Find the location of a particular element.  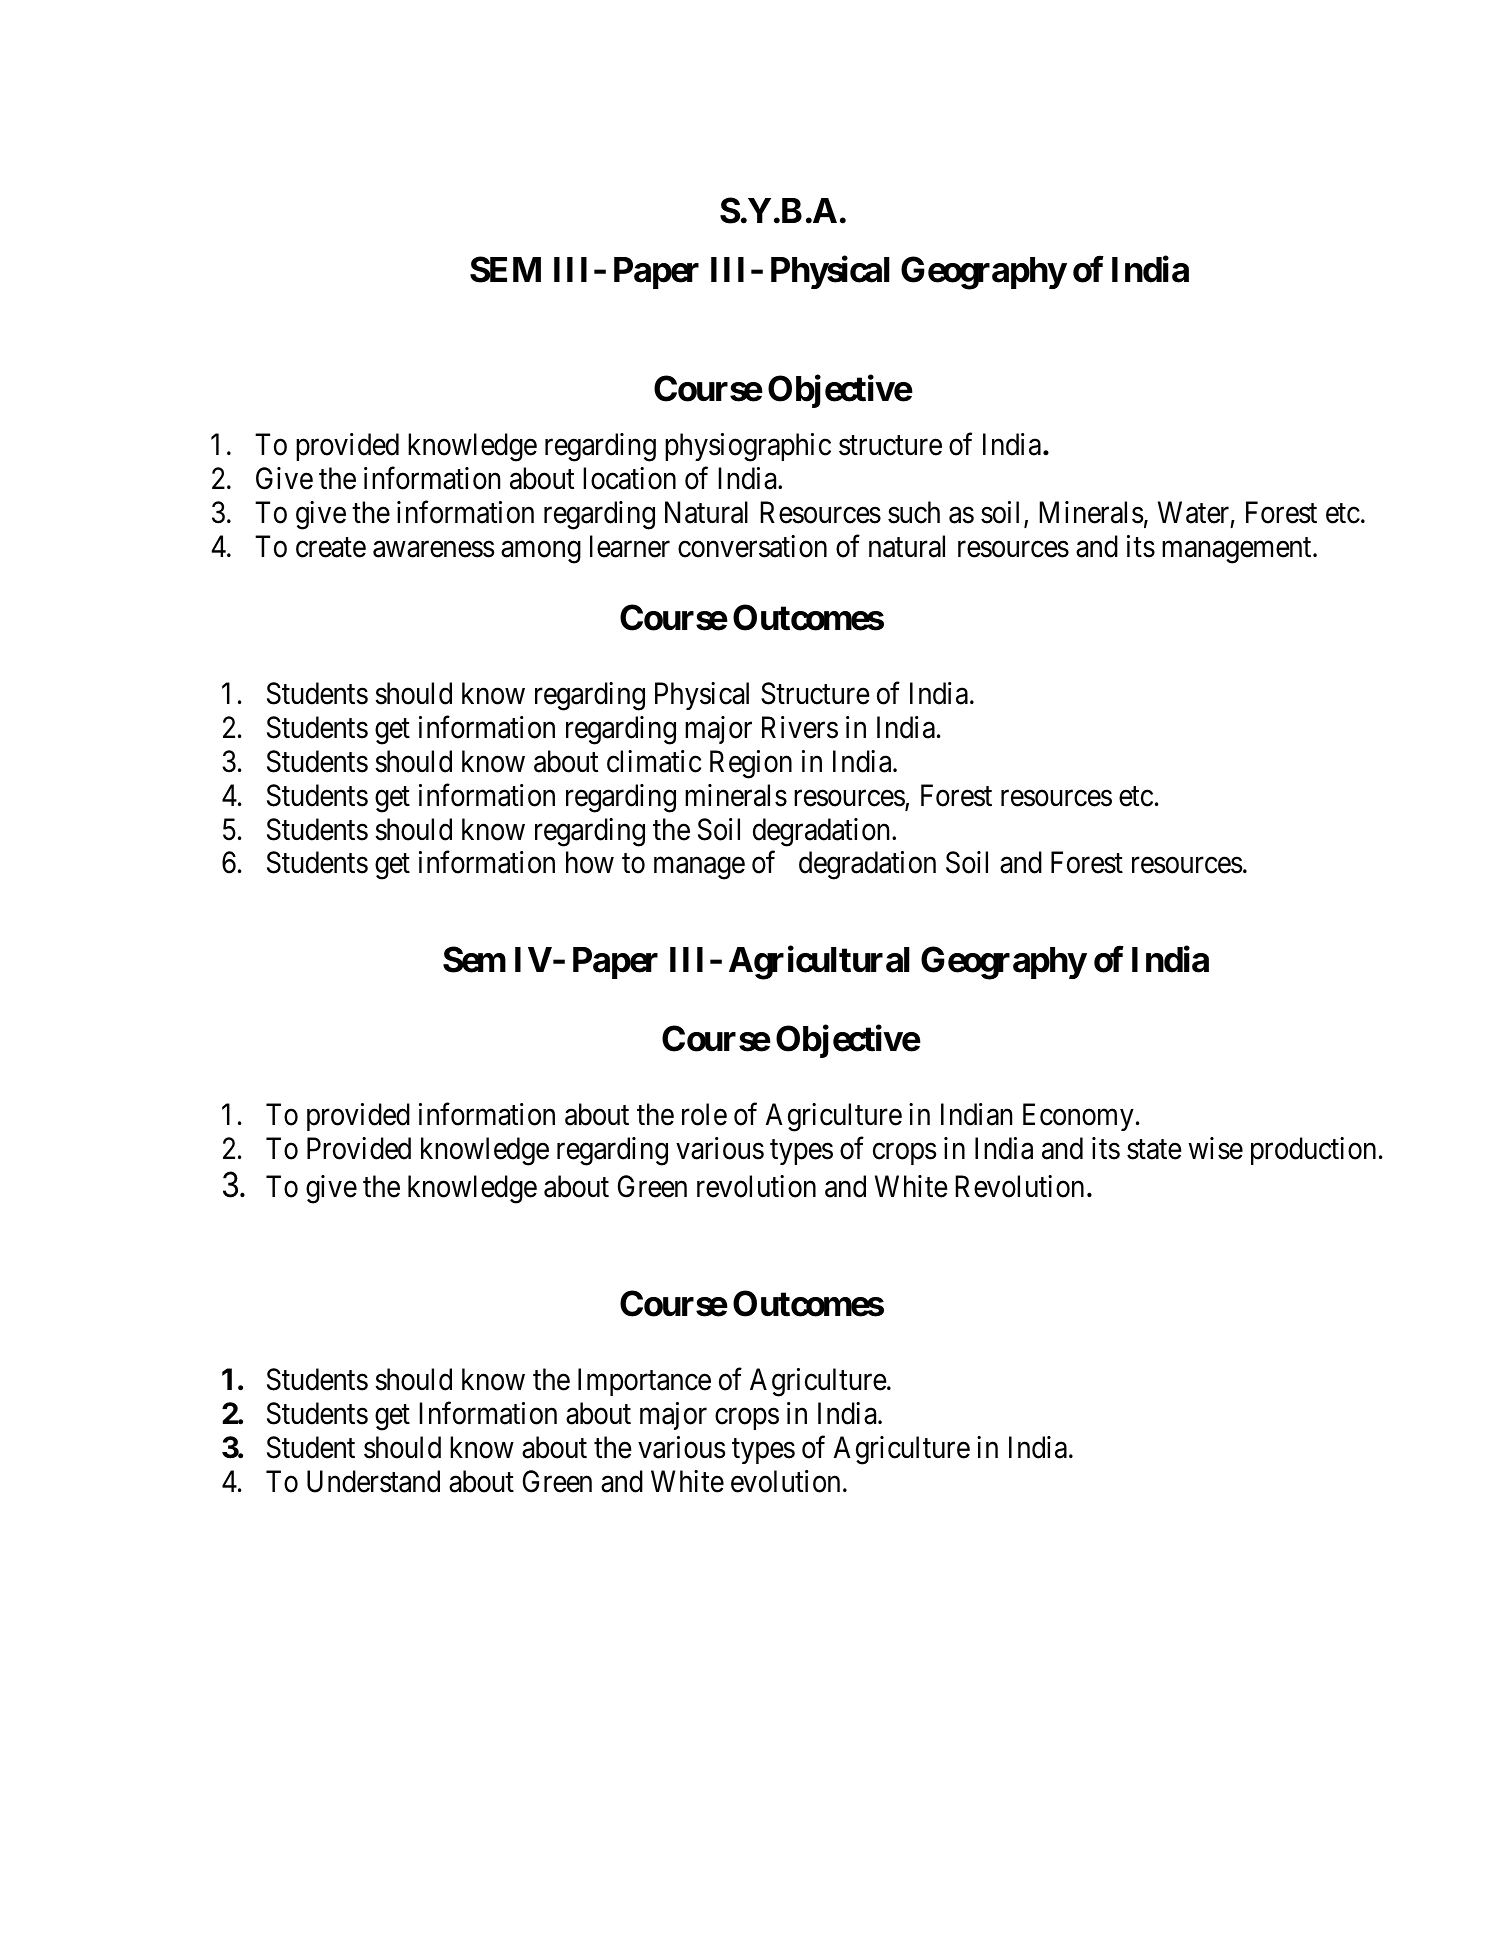

among is located at coordinates (541, 553).
